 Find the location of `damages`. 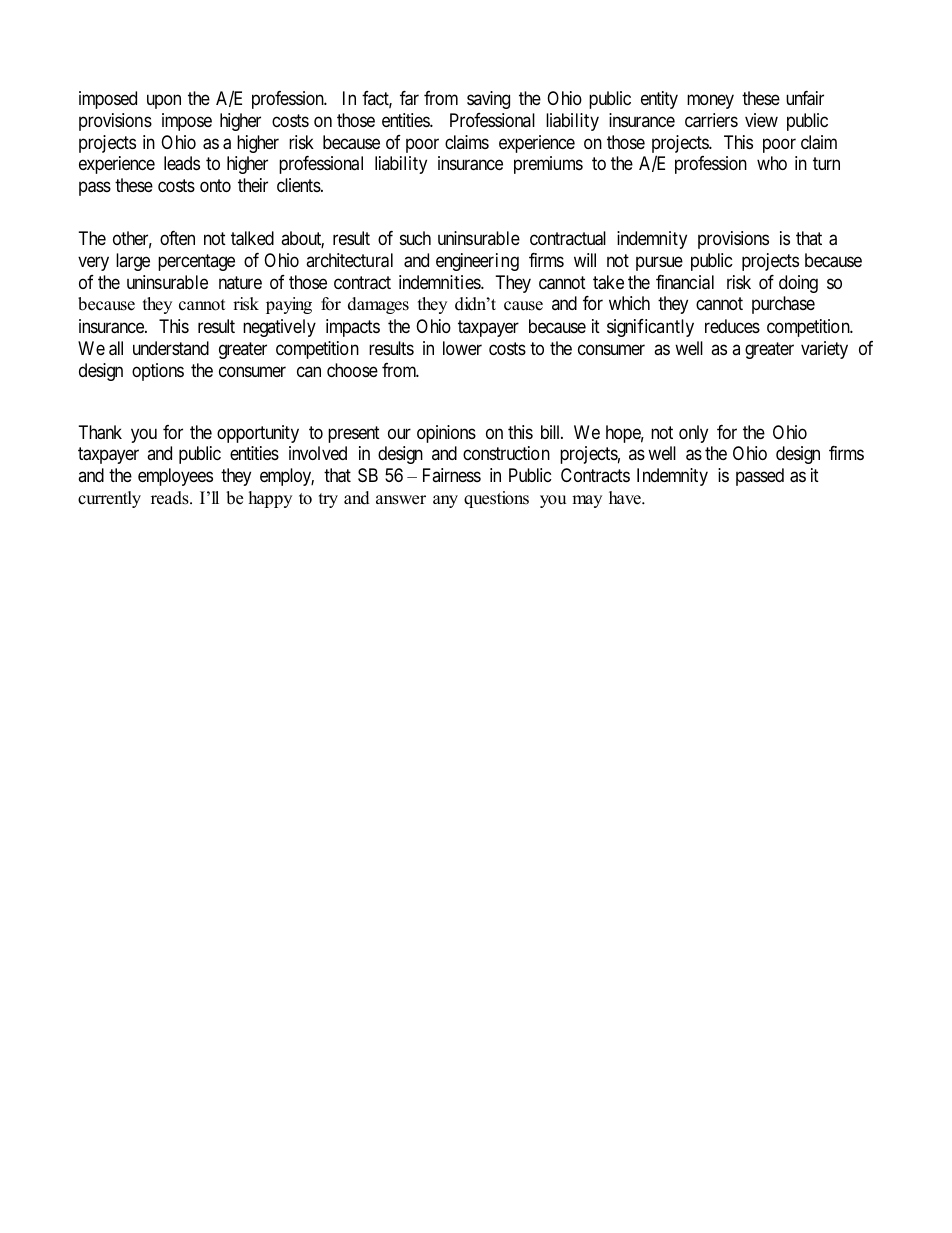

damages is located at coordinates (378, 305).
